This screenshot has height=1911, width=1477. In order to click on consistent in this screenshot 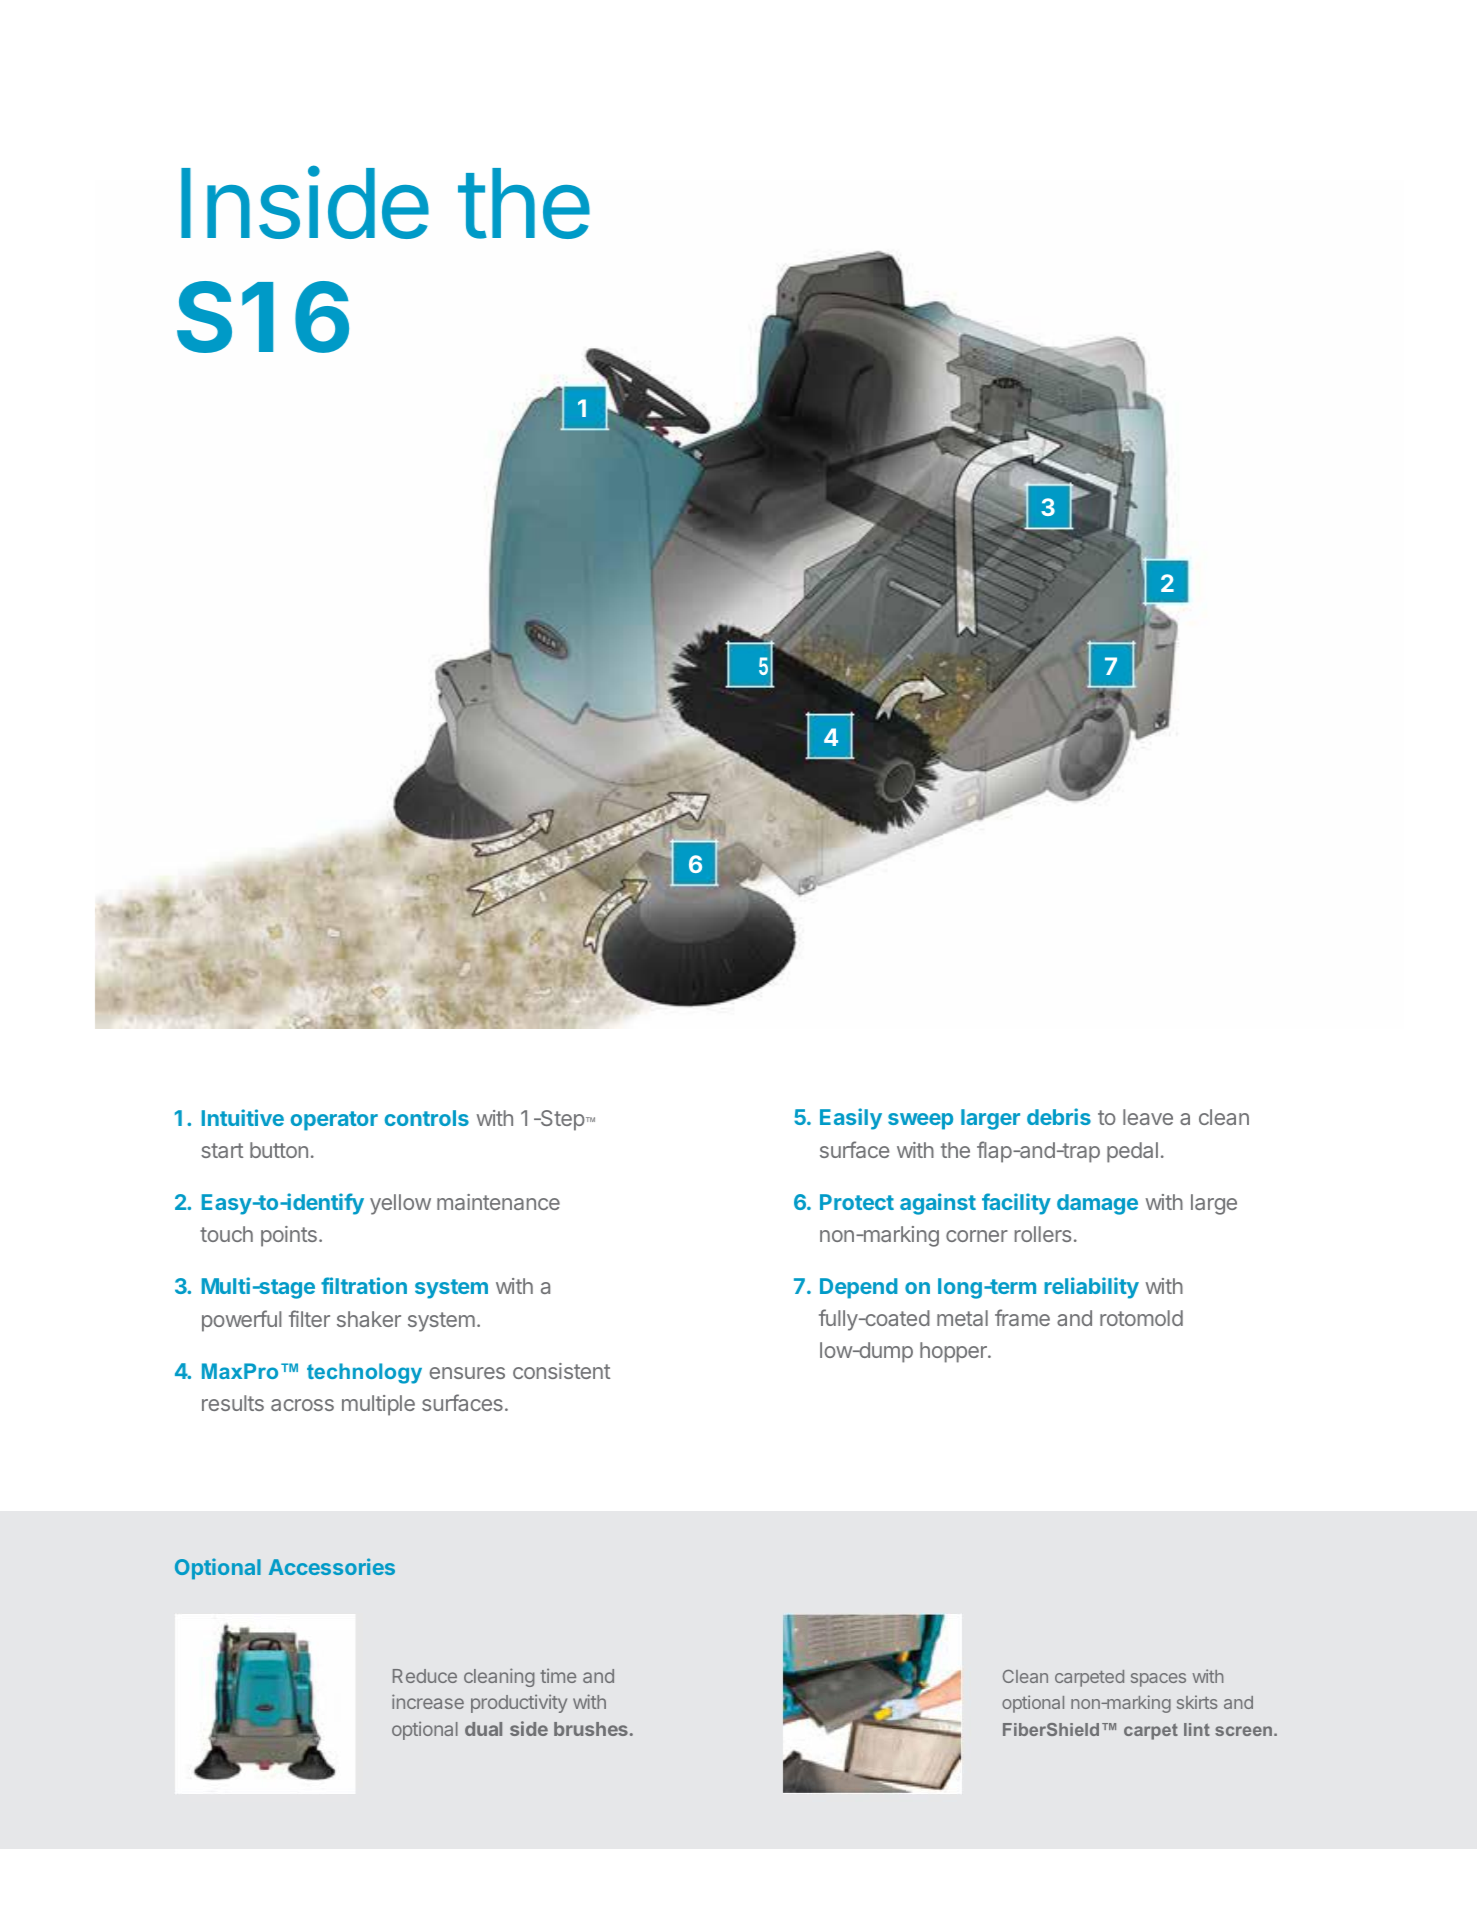, I will do `click(561, 1371)`.
